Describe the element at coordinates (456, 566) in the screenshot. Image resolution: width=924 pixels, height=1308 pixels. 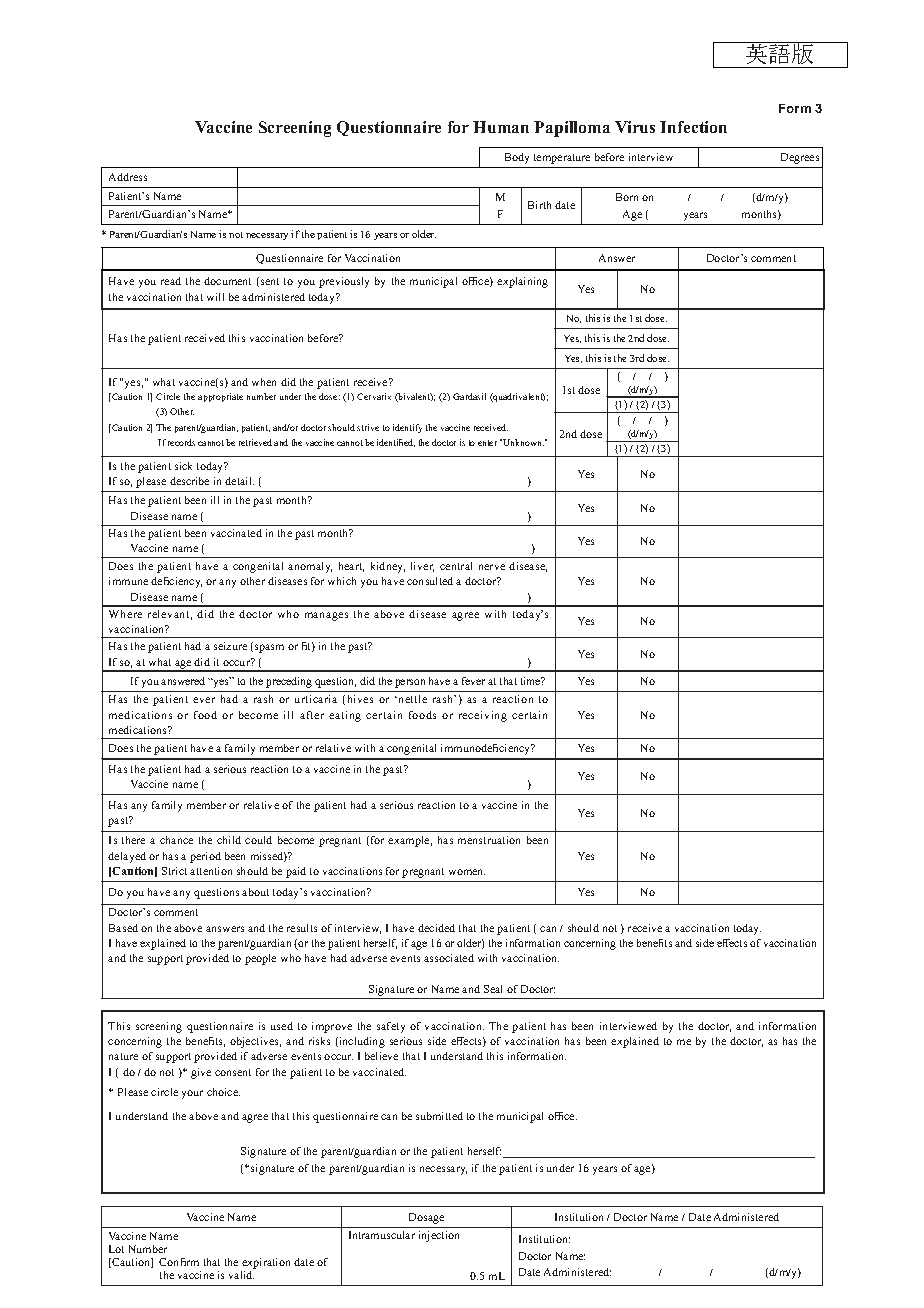
I see `central` at that location.
